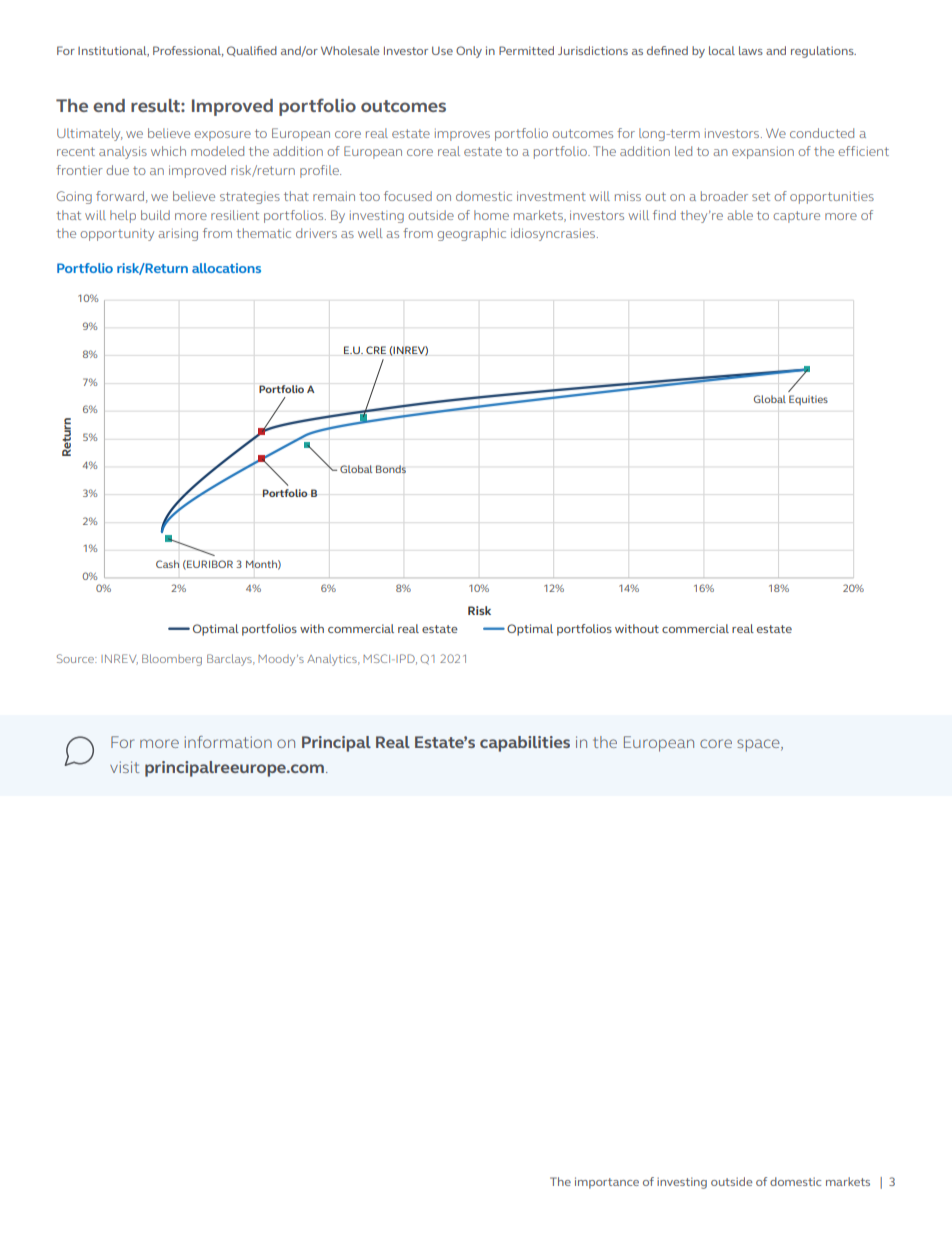 The width and height of the document is (952, 1233). What do you see at coordinates (124, 767) in the document?
I see `visit` at bounding box center [124, 767].
